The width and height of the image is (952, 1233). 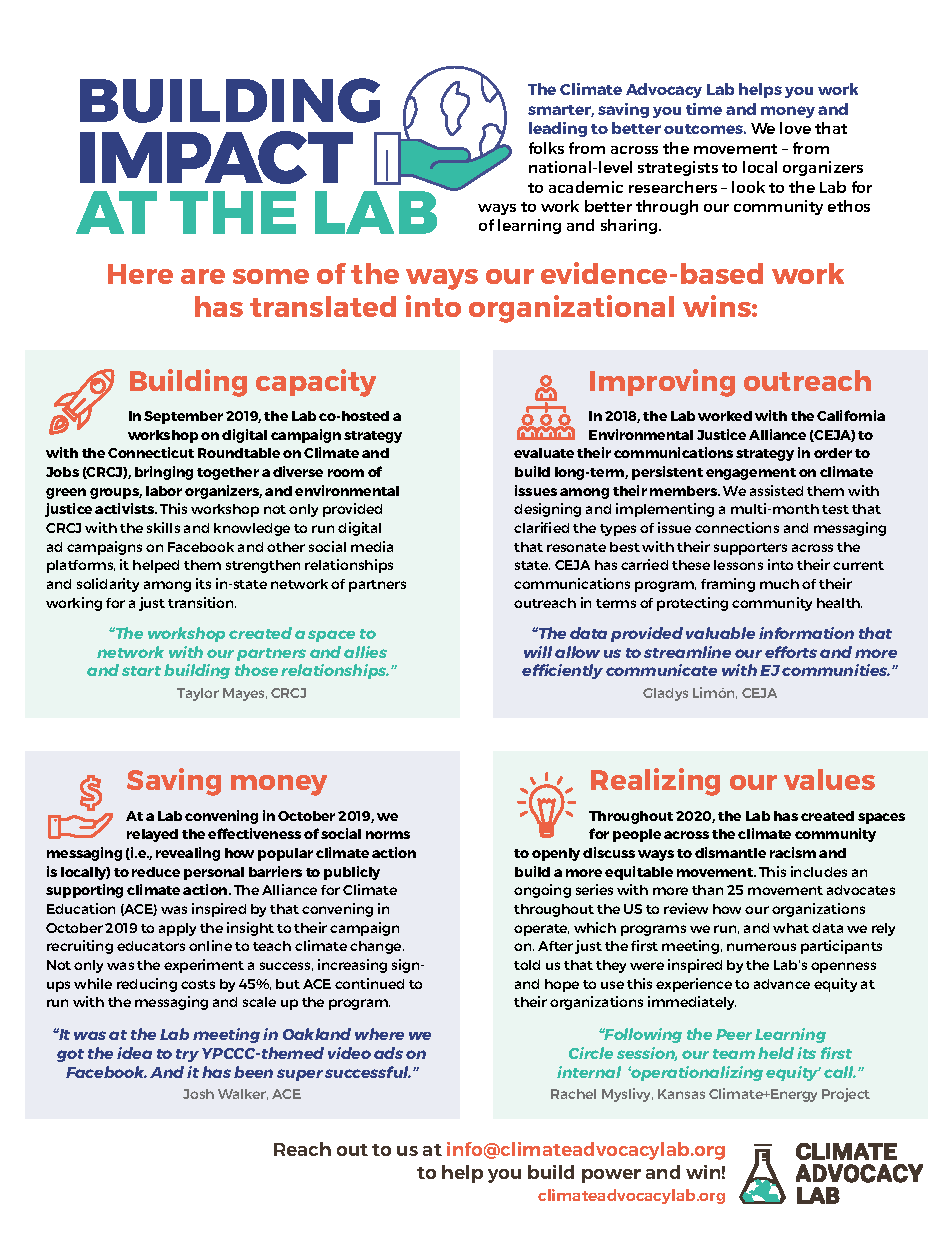 I want to click on love, so click(x=795, y=128).
